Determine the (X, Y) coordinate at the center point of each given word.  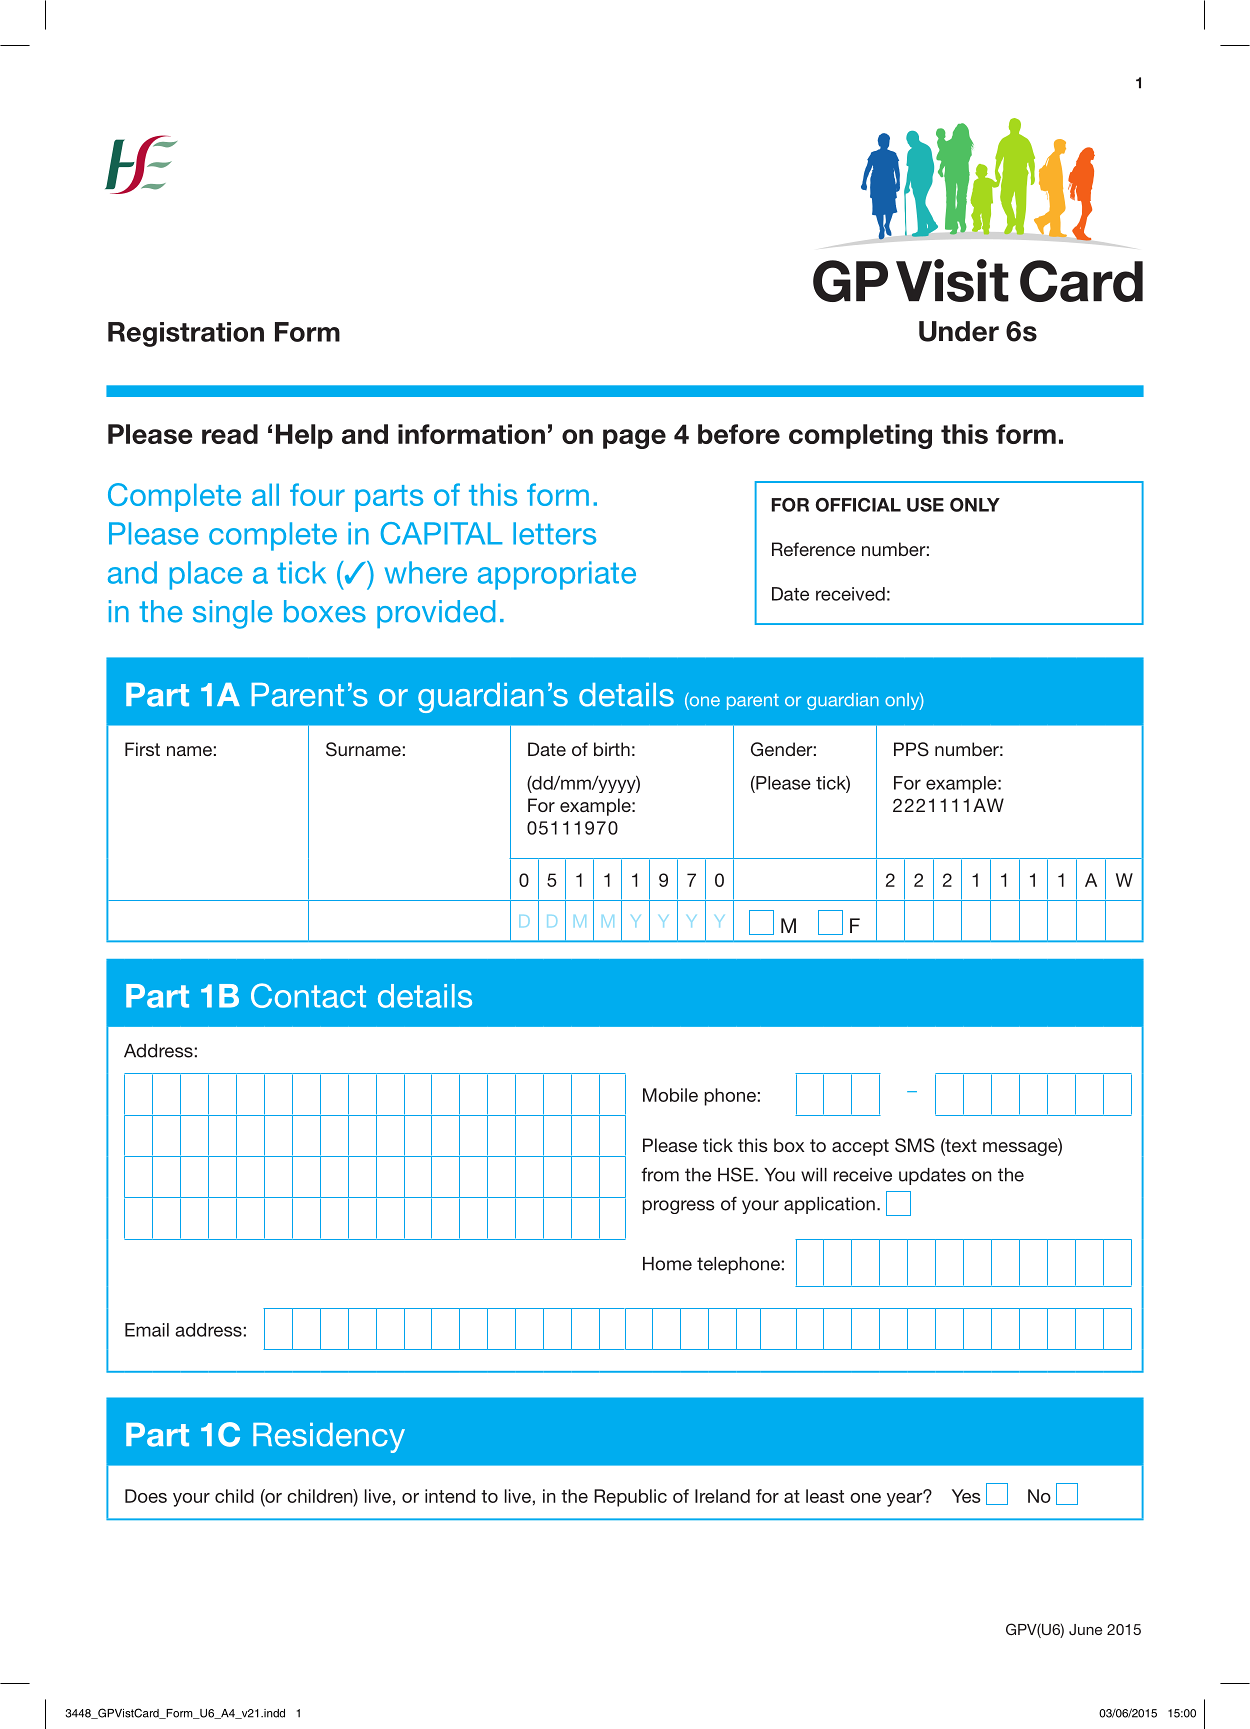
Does (146, 1496)
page (634, 439)
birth (612, 749)
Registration (186, 334)
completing (860, 436)
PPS (911, 749)
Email (147, 1330)
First (142, 749)
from (660, 1174)
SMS (915, 1145)
